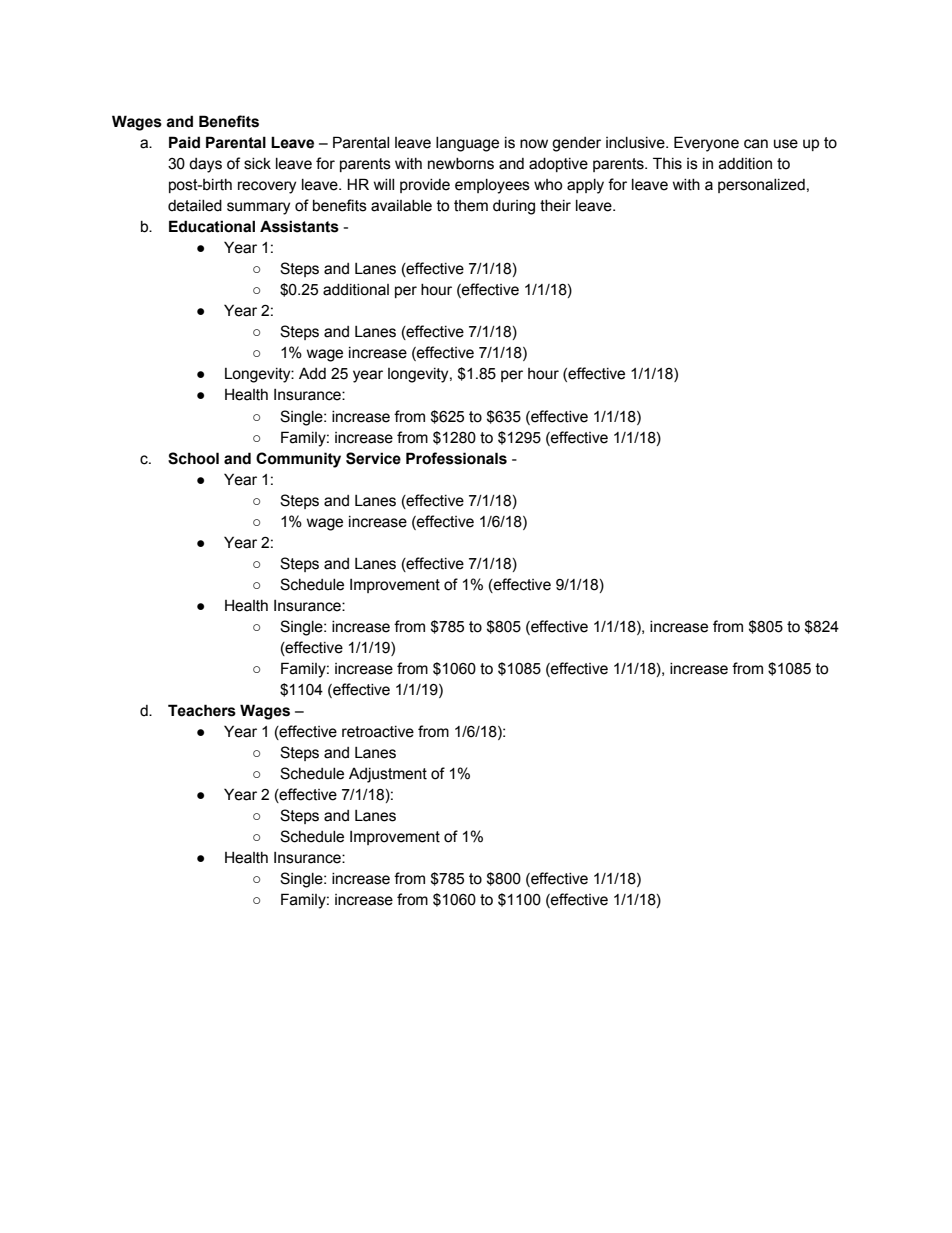 The image size is (952, 1233). Describe the element at coordinates (706, 144) in the document. I see `Everyone` at that location.
